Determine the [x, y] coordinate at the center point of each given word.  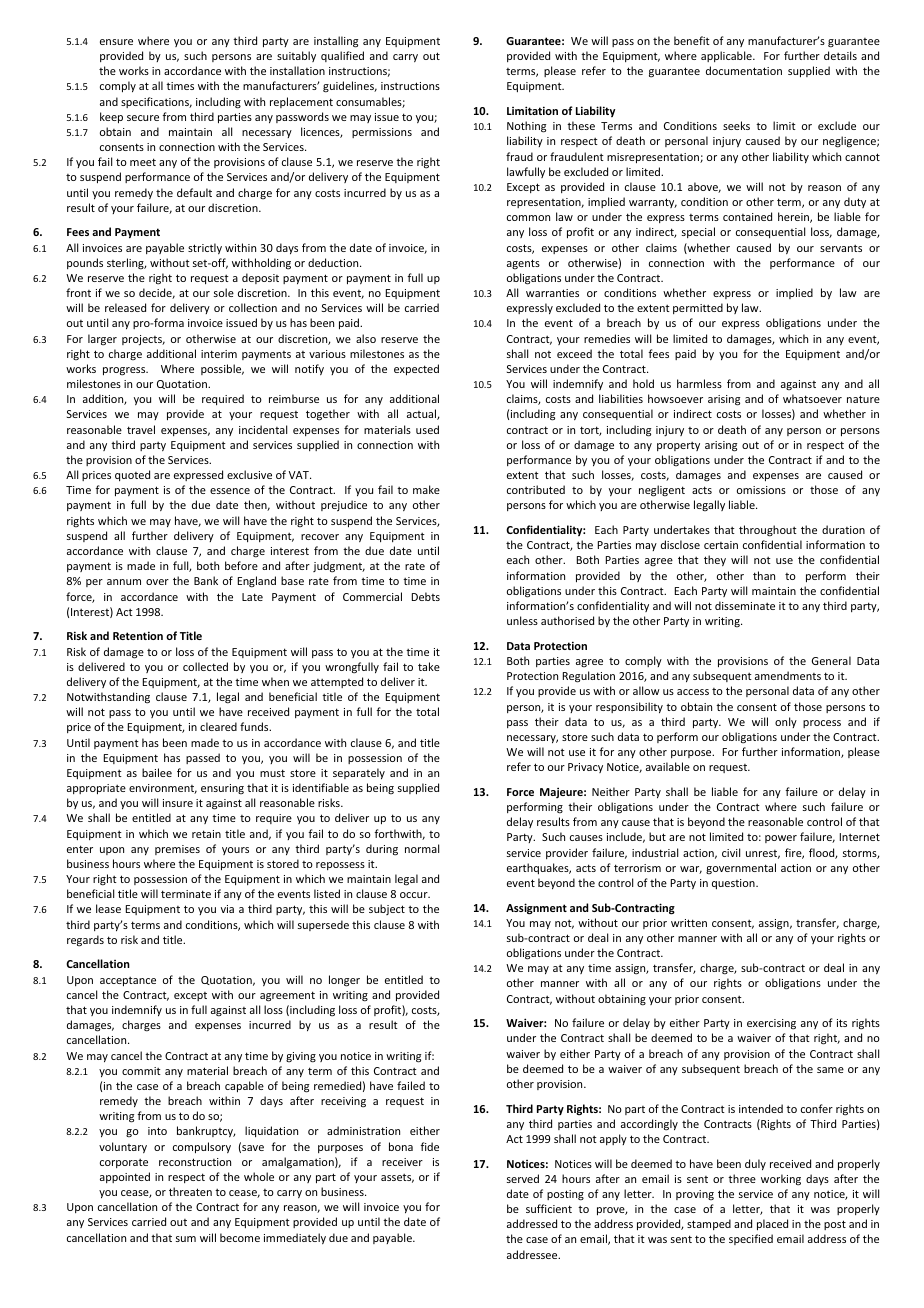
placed [772, 1224]
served [523, 1178]
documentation [744, 70]
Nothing [526, 127]
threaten [190, 1191]
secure [143, 118]
